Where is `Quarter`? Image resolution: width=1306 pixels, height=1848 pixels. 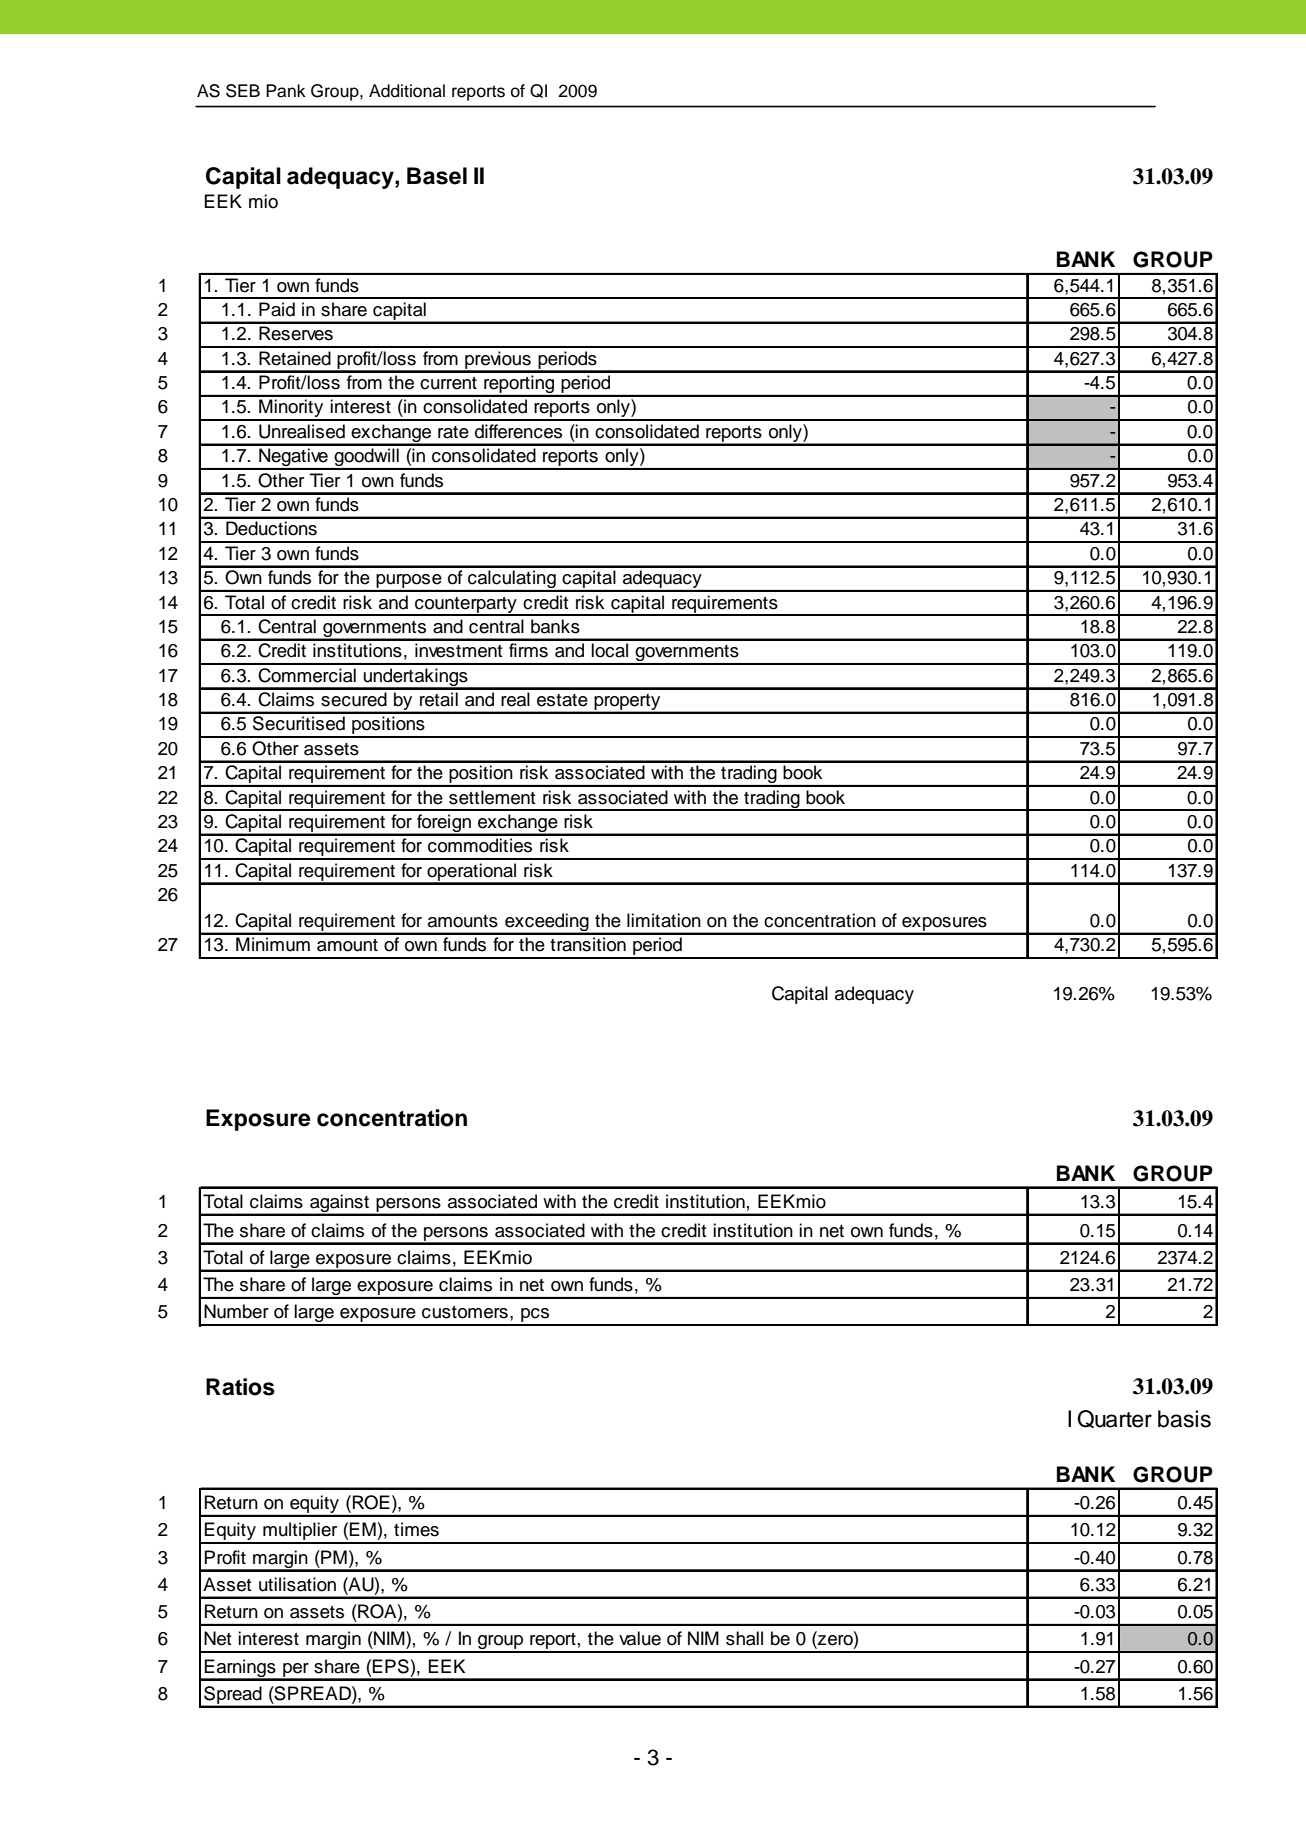
Quarter is located at coordinates (1114, 1419).
